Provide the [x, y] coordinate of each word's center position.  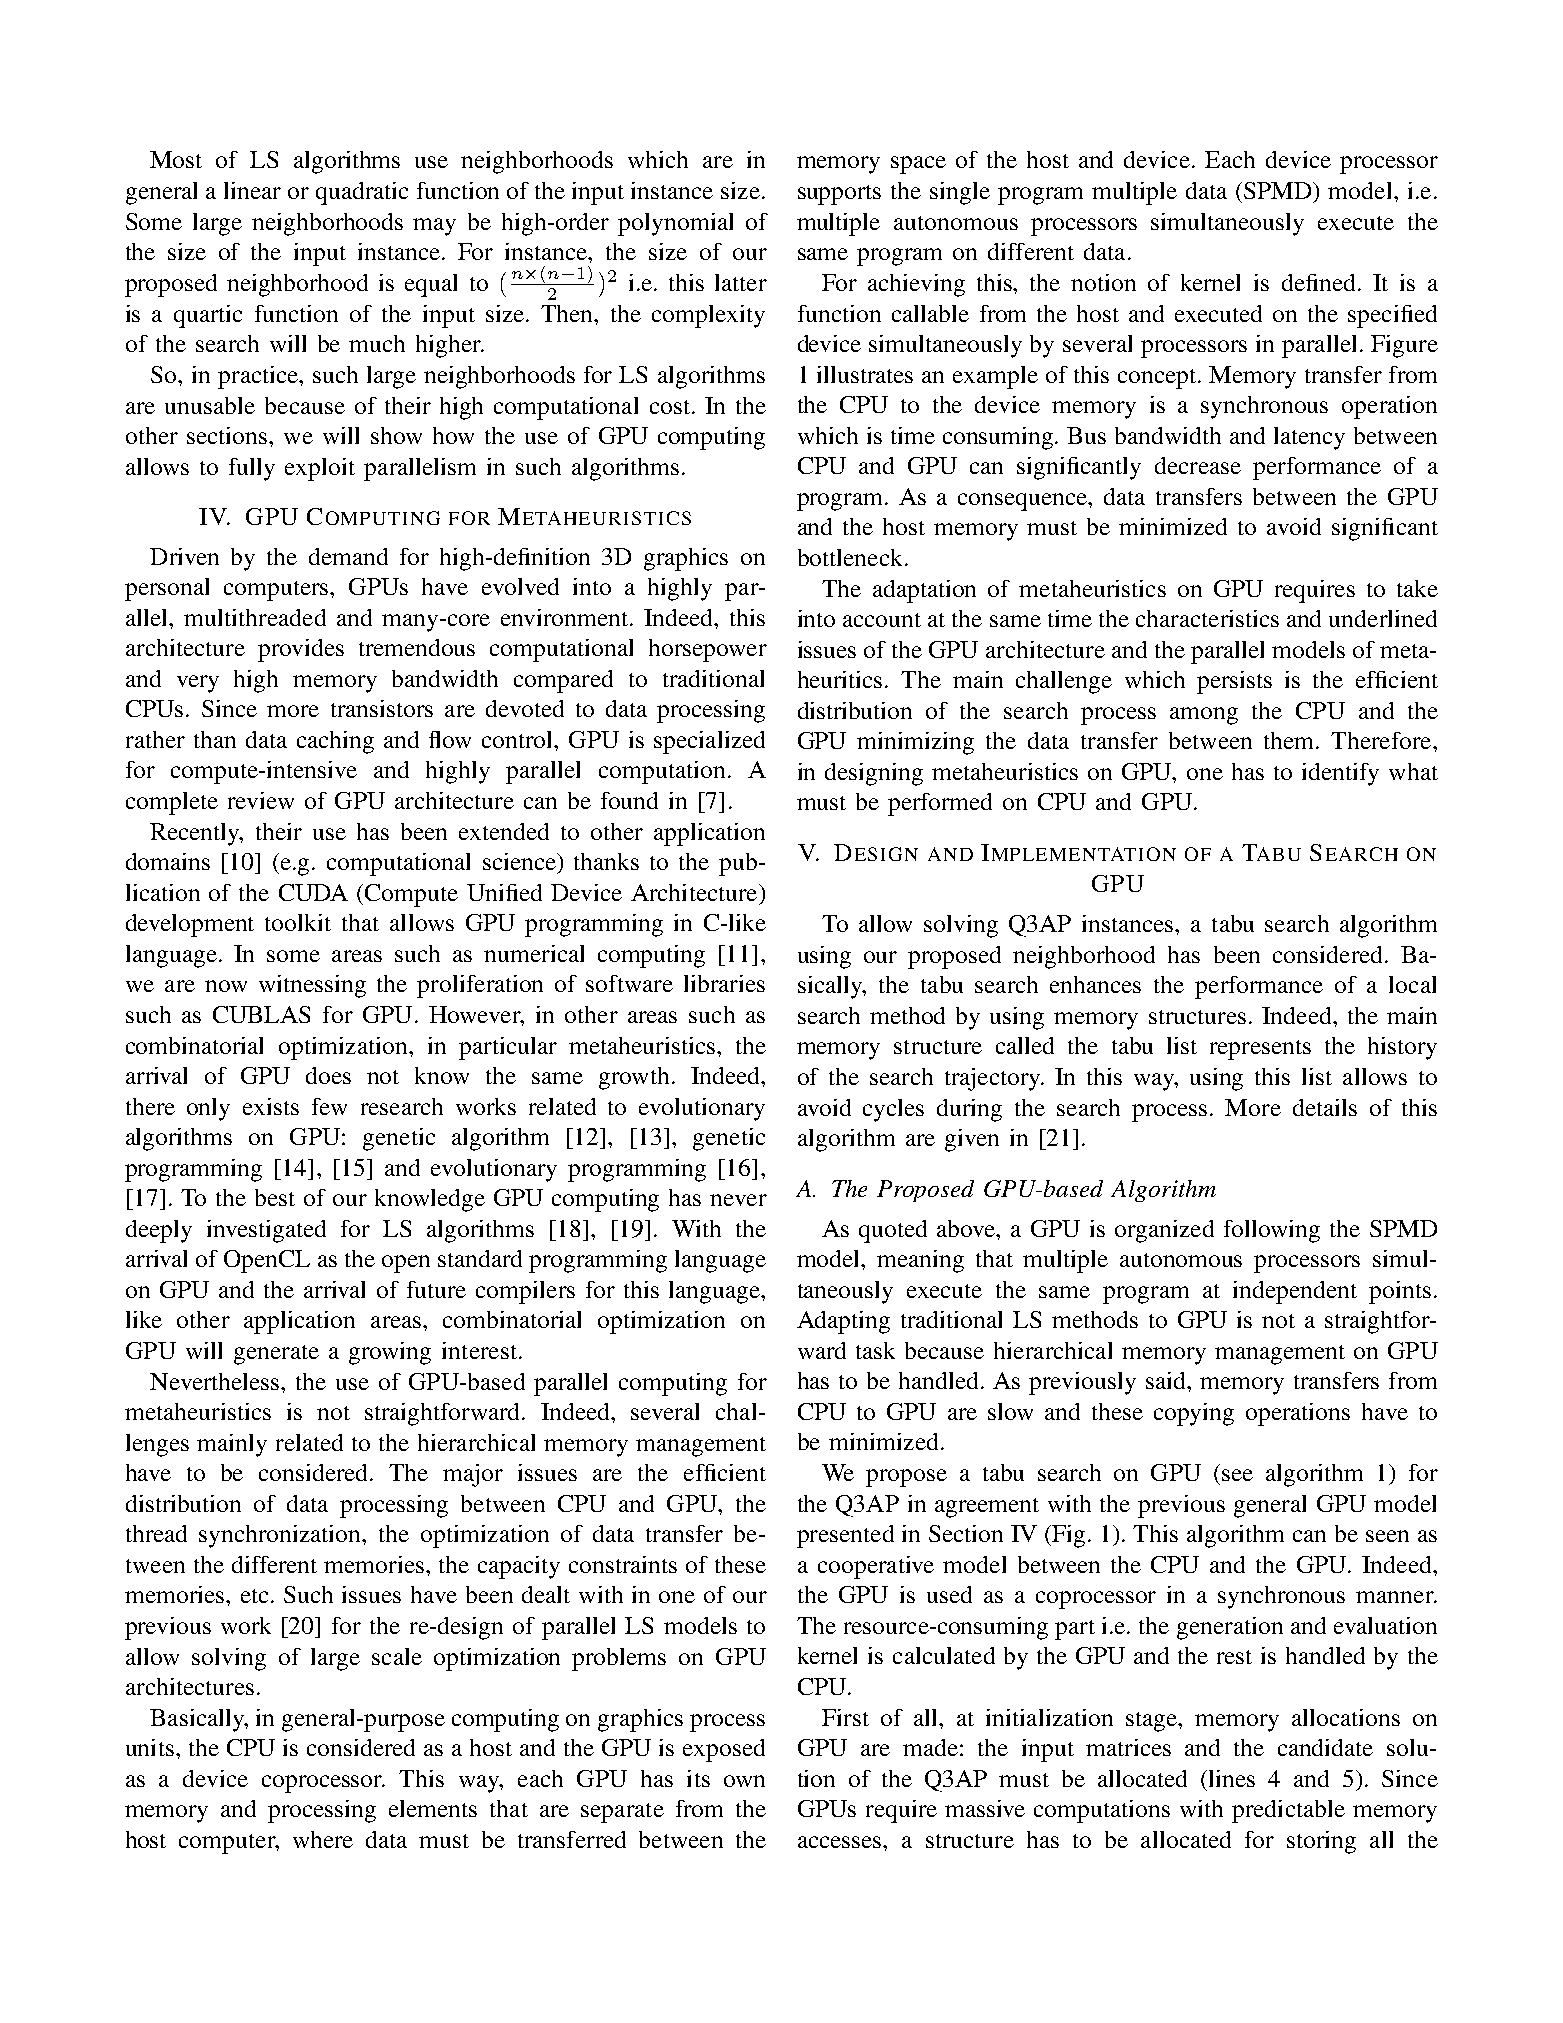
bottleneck [850, 557]
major [473, 1475]
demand [348, 556]
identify [1340, 774]
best [275, 1197]
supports [839, 195]
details [1325, 1107]
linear [252, 190]
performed [940, 804]
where [323, 1839]
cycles [893, 1110]
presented [845, 1536]
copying [1194, 1414]
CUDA [313, 892]
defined [1318, 282]
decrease [1198, 465]
